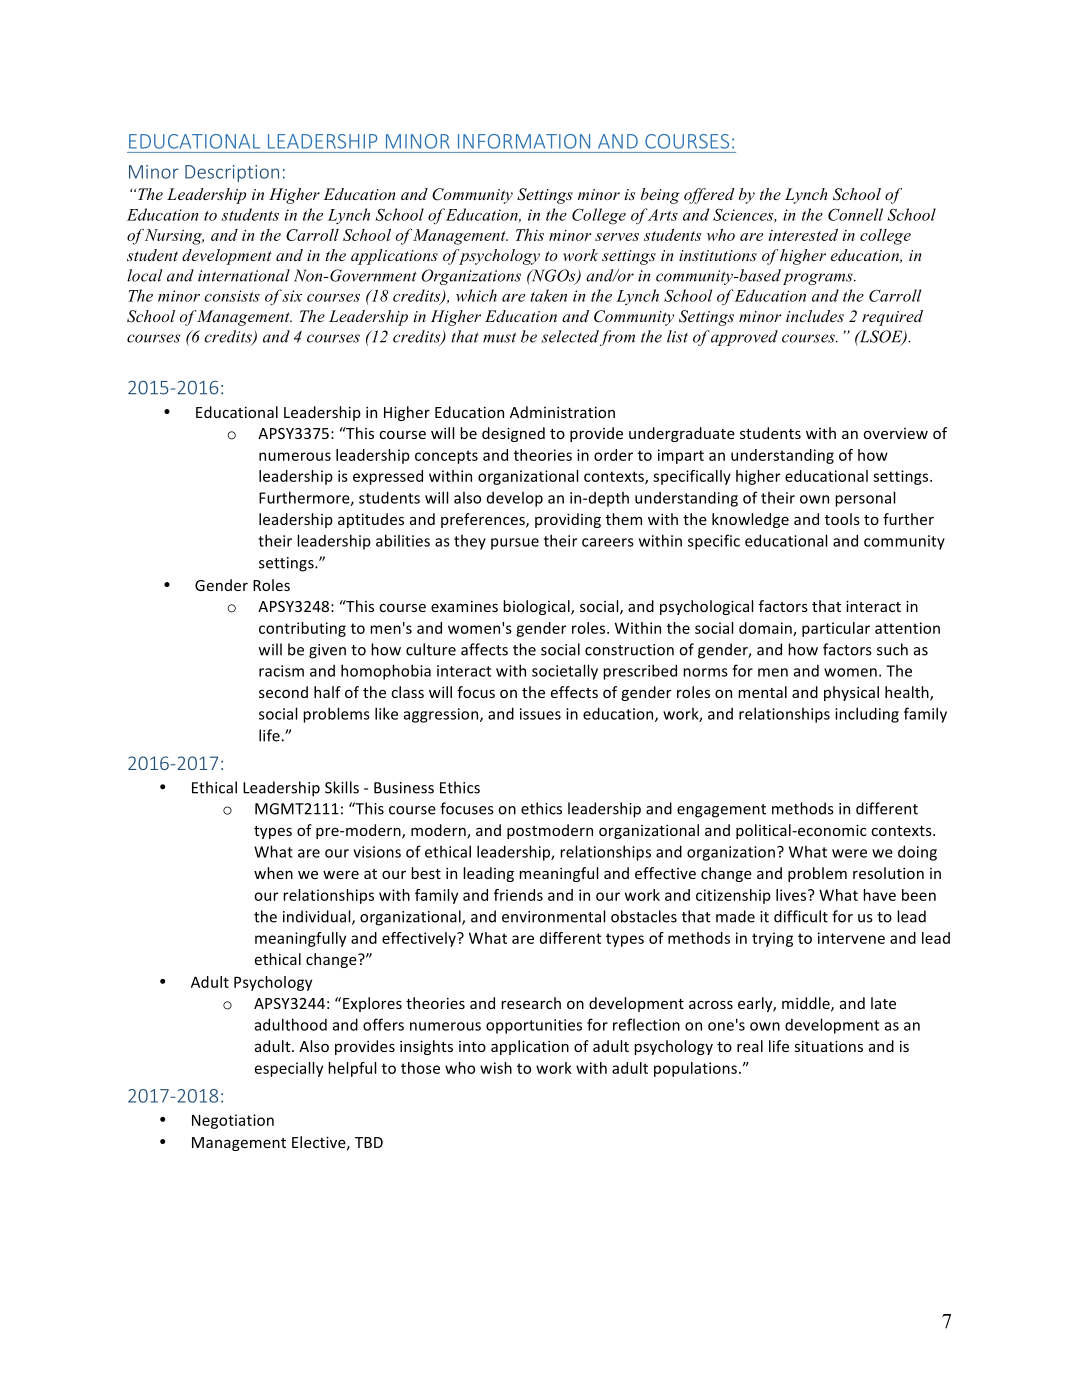  What do you see at coordinates (232, 173) in the screenshot?
I see `Description` at bounding box center [232, 173].
